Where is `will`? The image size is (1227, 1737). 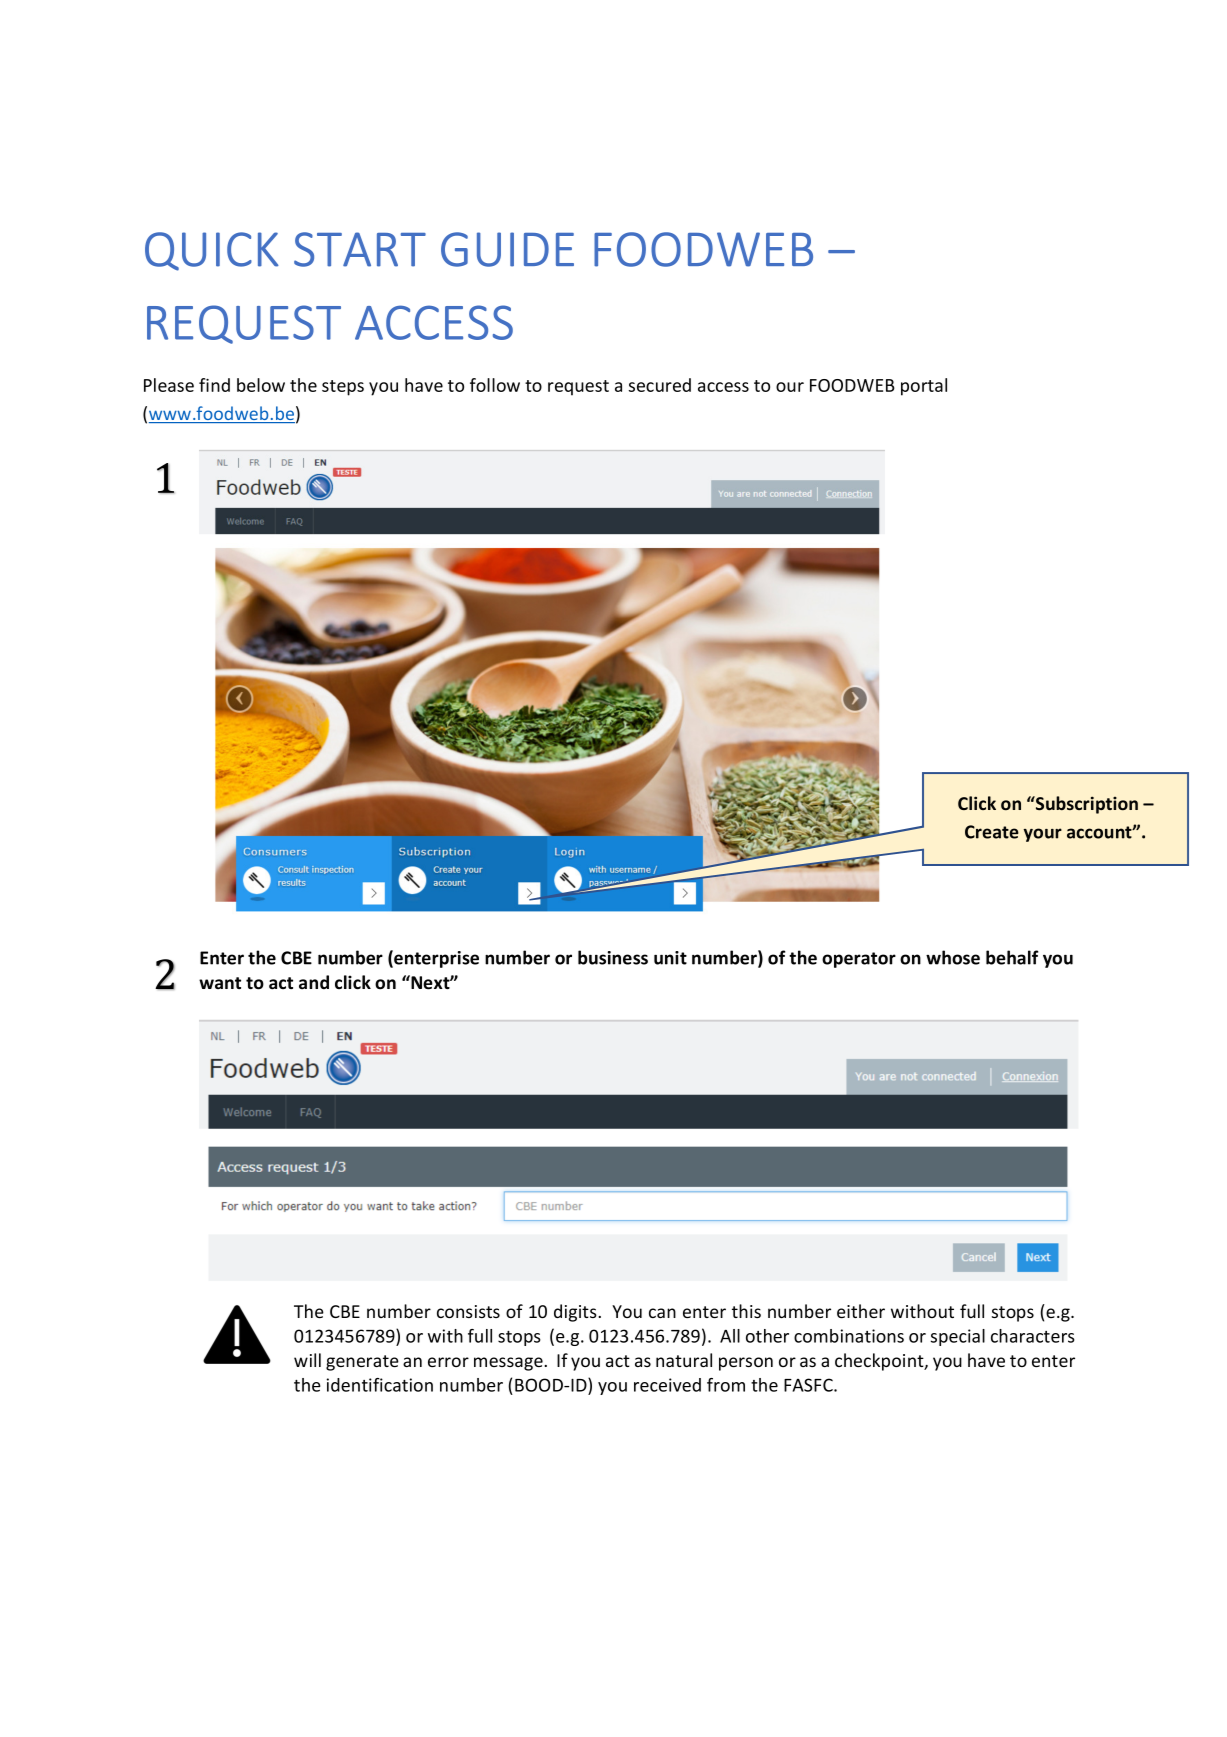 will is located at coordinates (307, 1360).
